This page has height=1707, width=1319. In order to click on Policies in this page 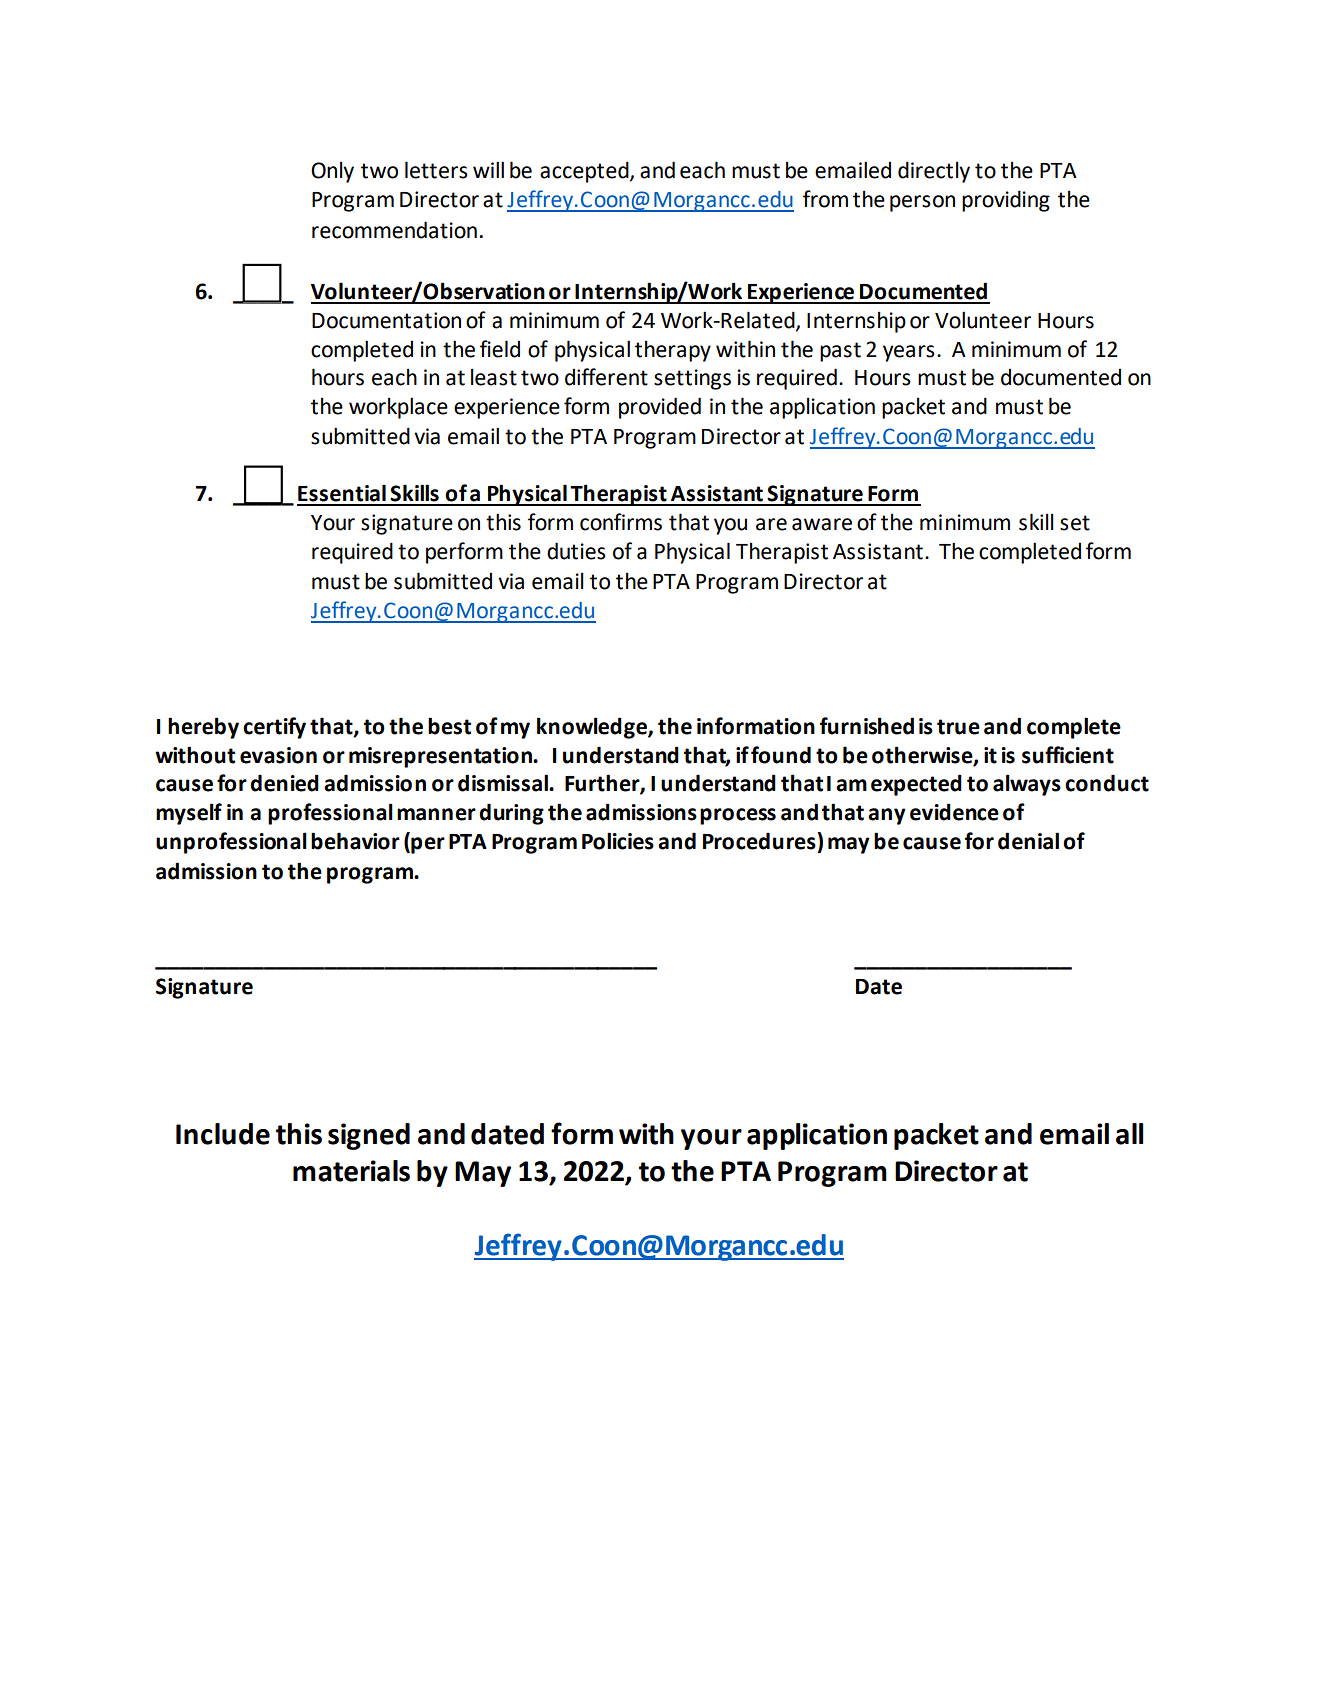, I will do `click(618, 841)`.
